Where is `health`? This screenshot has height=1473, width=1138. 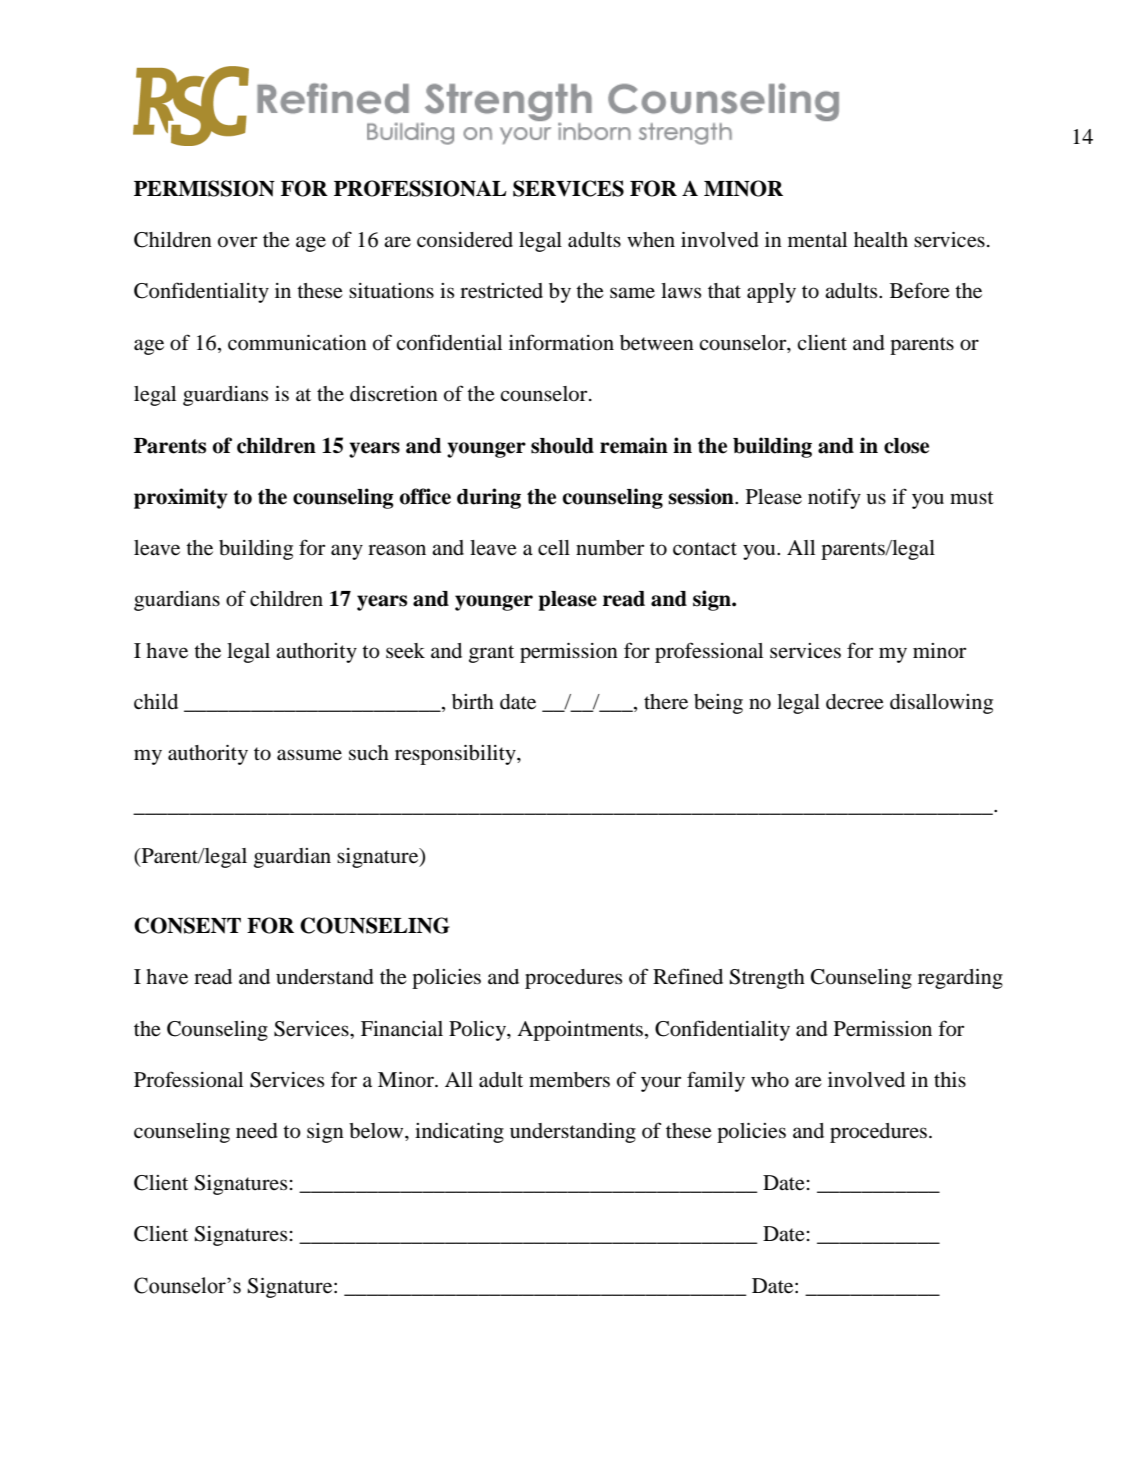 health is located at coordinates (881, 240).
